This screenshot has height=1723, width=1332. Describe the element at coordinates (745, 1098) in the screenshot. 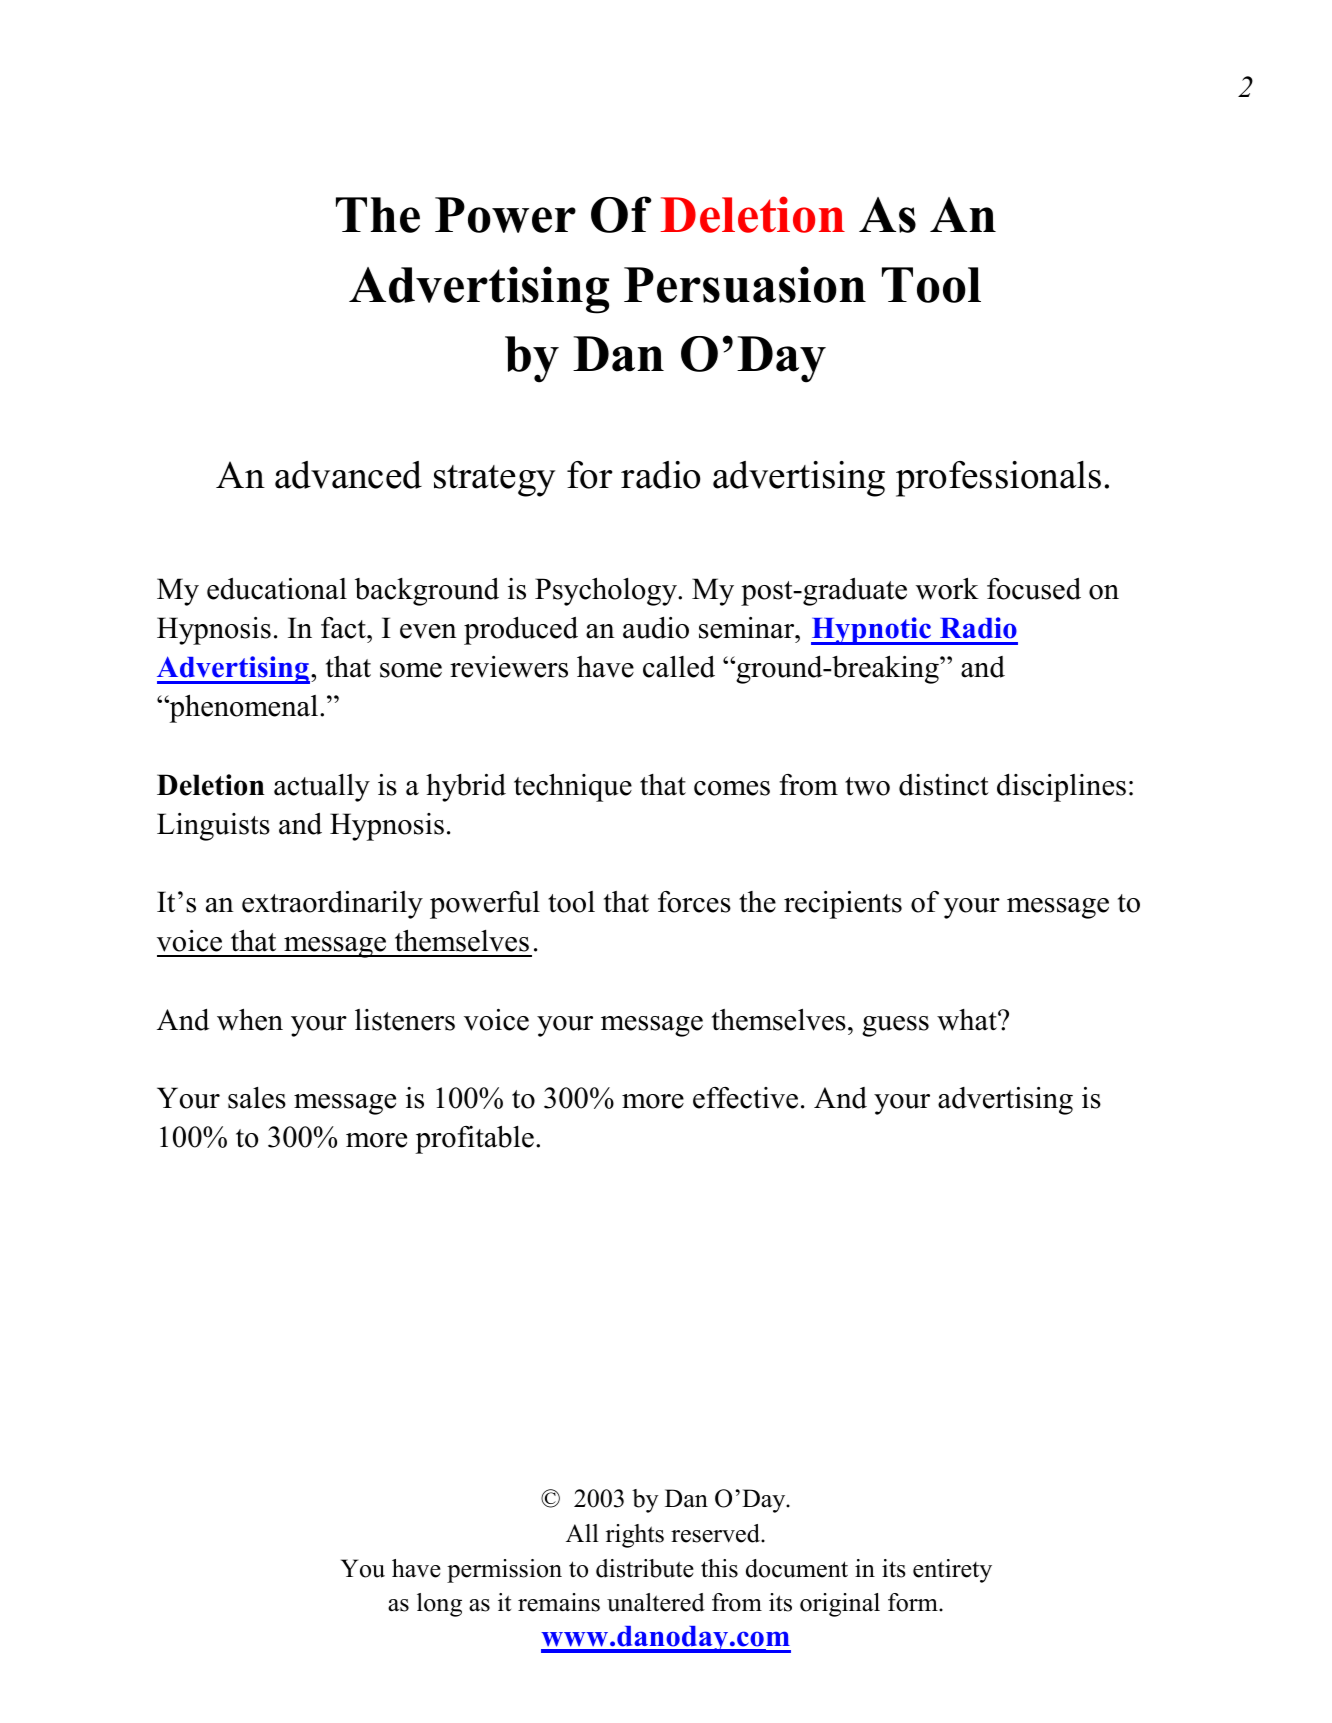

I see `effective` at that location.
